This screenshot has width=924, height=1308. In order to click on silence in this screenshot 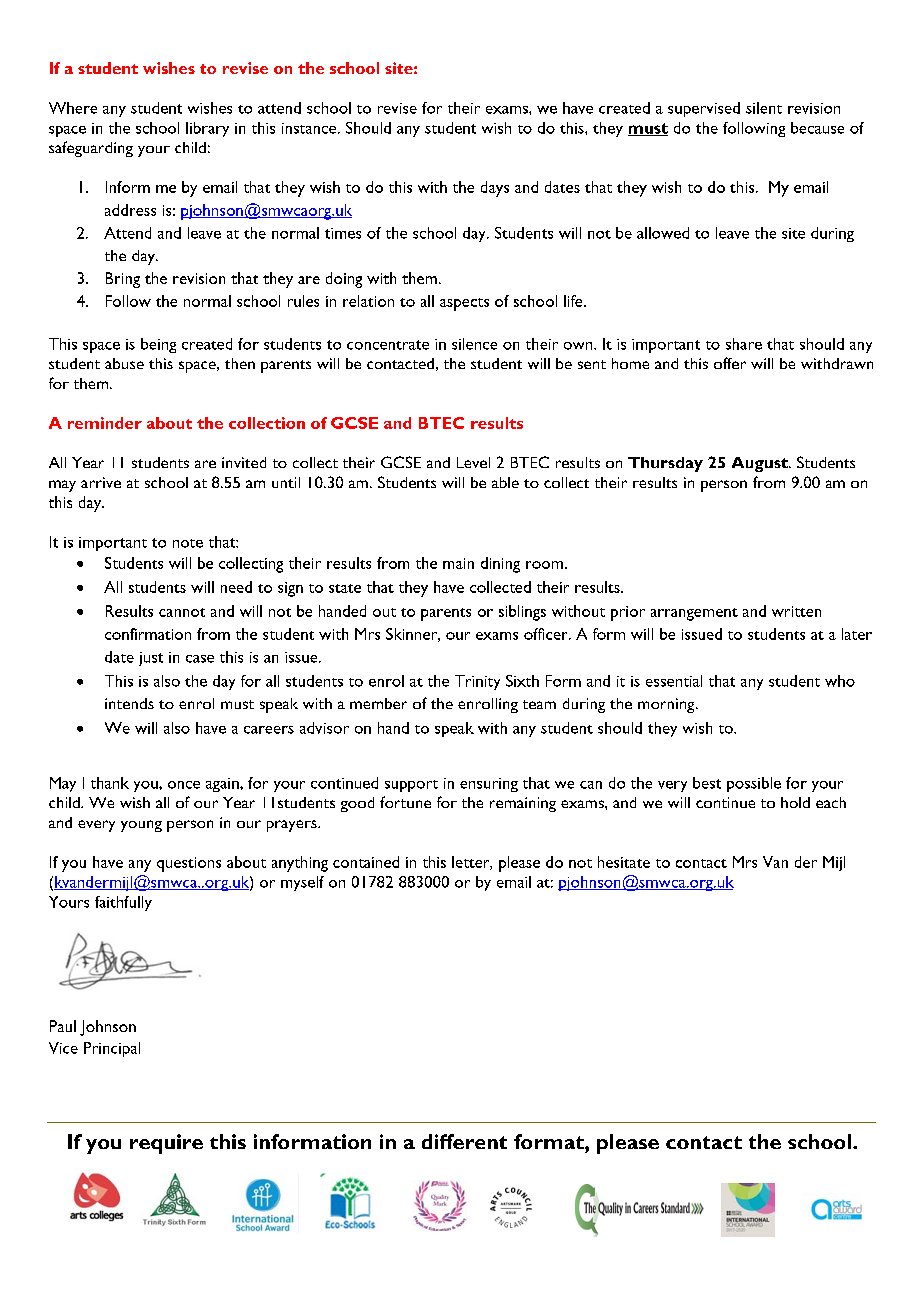, I will do `click(474, 344)`.
